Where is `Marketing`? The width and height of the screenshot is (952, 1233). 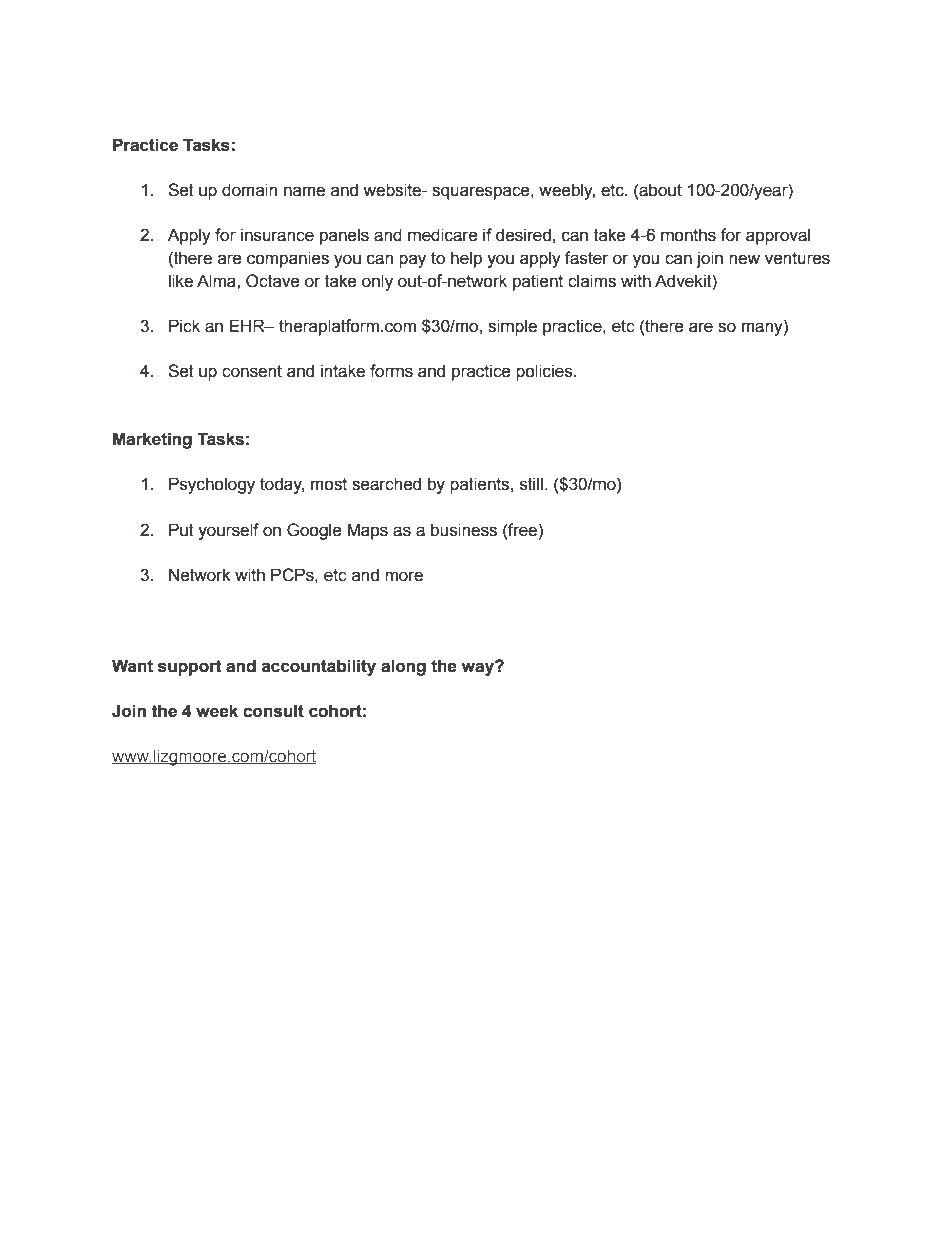
Marketing is located at coordinates (152, 440).
